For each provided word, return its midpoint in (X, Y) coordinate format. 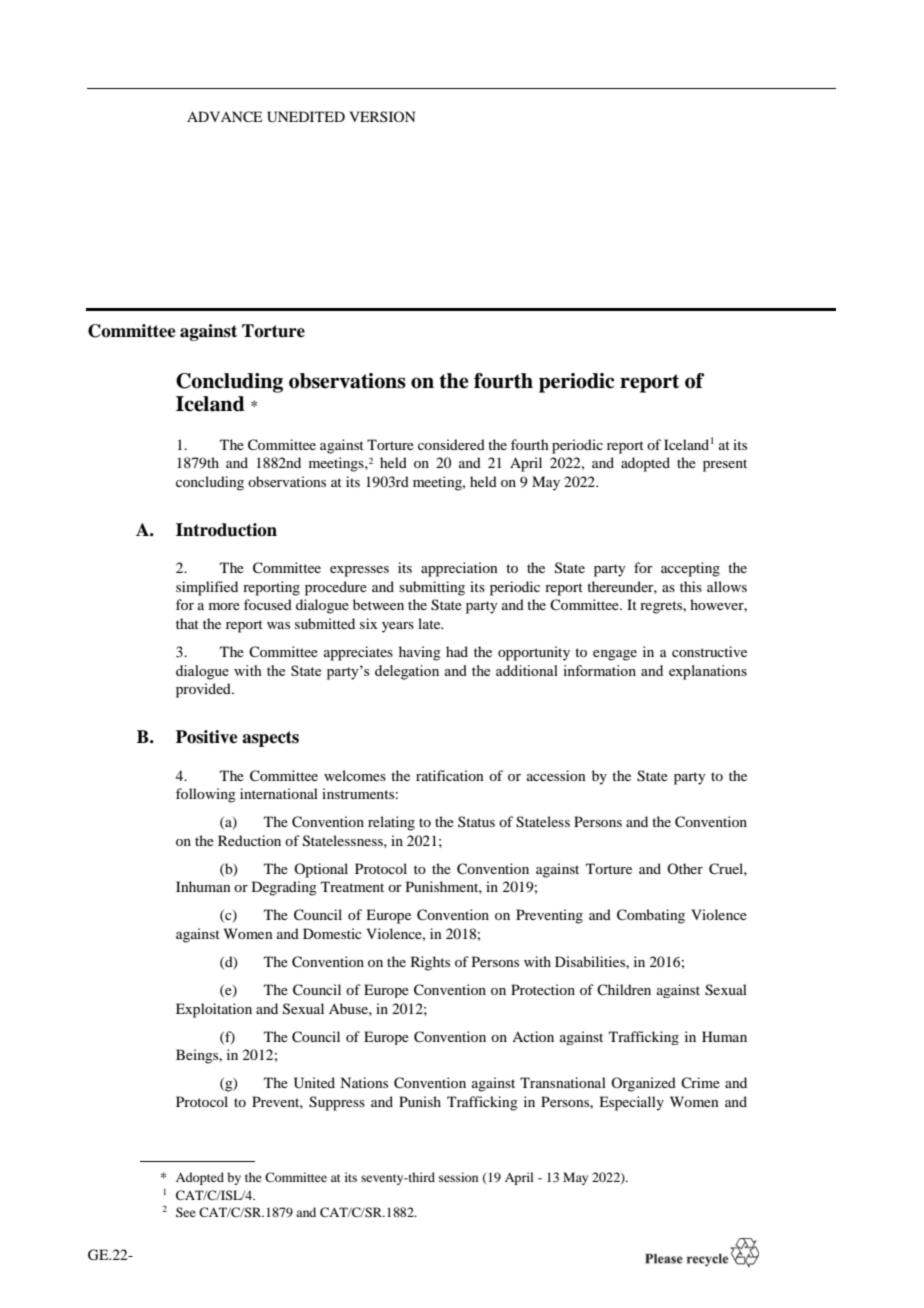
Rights (430, 963)
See (186, 1212)
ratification (450, 775)
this (691, 586)
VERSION (382, 116)
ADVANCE (224, 117)
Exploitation (214, 1010)
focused (268, 604)
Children (624, 989)
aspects (270, 739)
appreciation (459, 569)
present (725, 465)
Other (685, 868)
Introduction (226, 530)
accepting (690, 569)
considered (451, 444)
